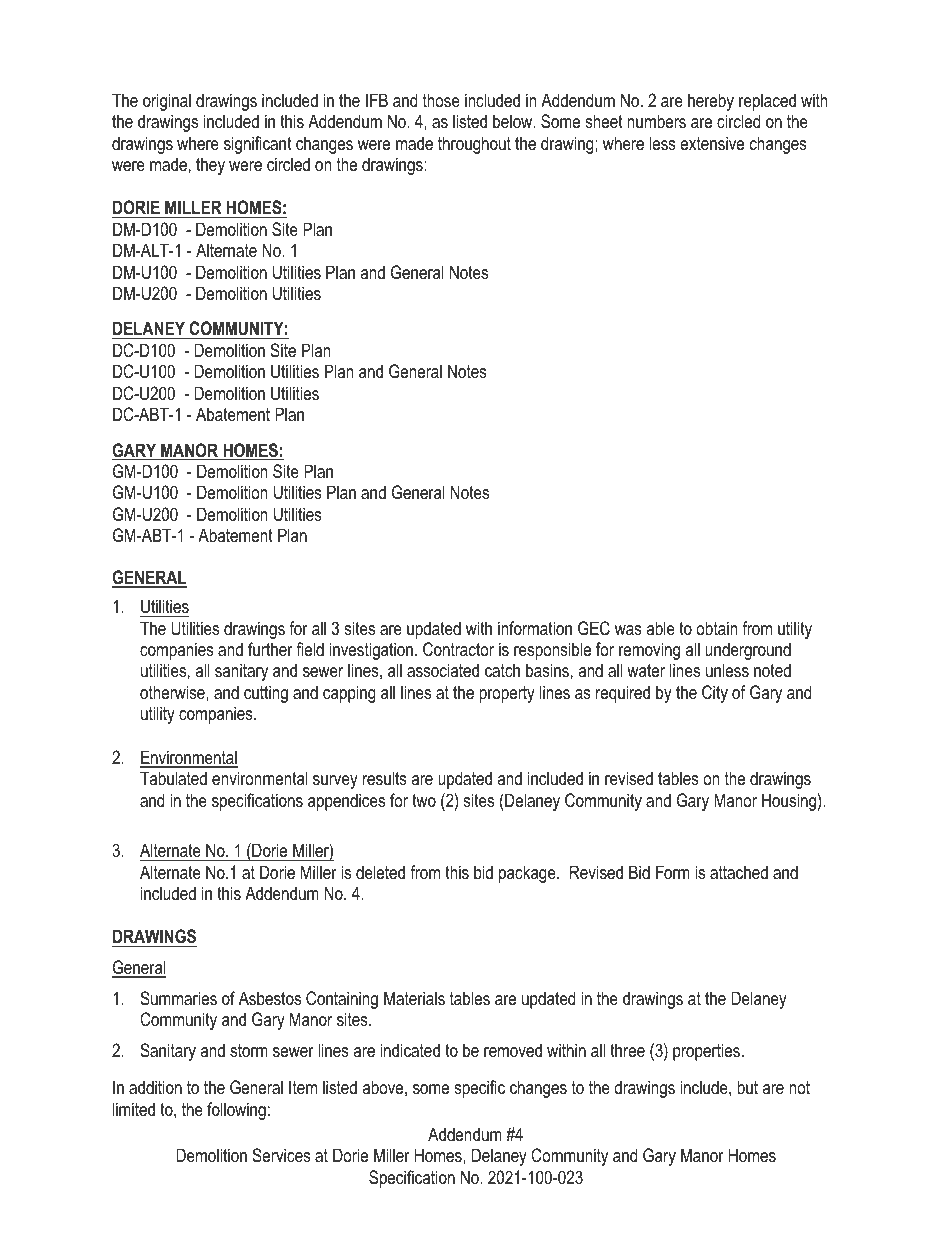 This page has height=1233, width=952. I want to click on throughout, so click(474, 145).
